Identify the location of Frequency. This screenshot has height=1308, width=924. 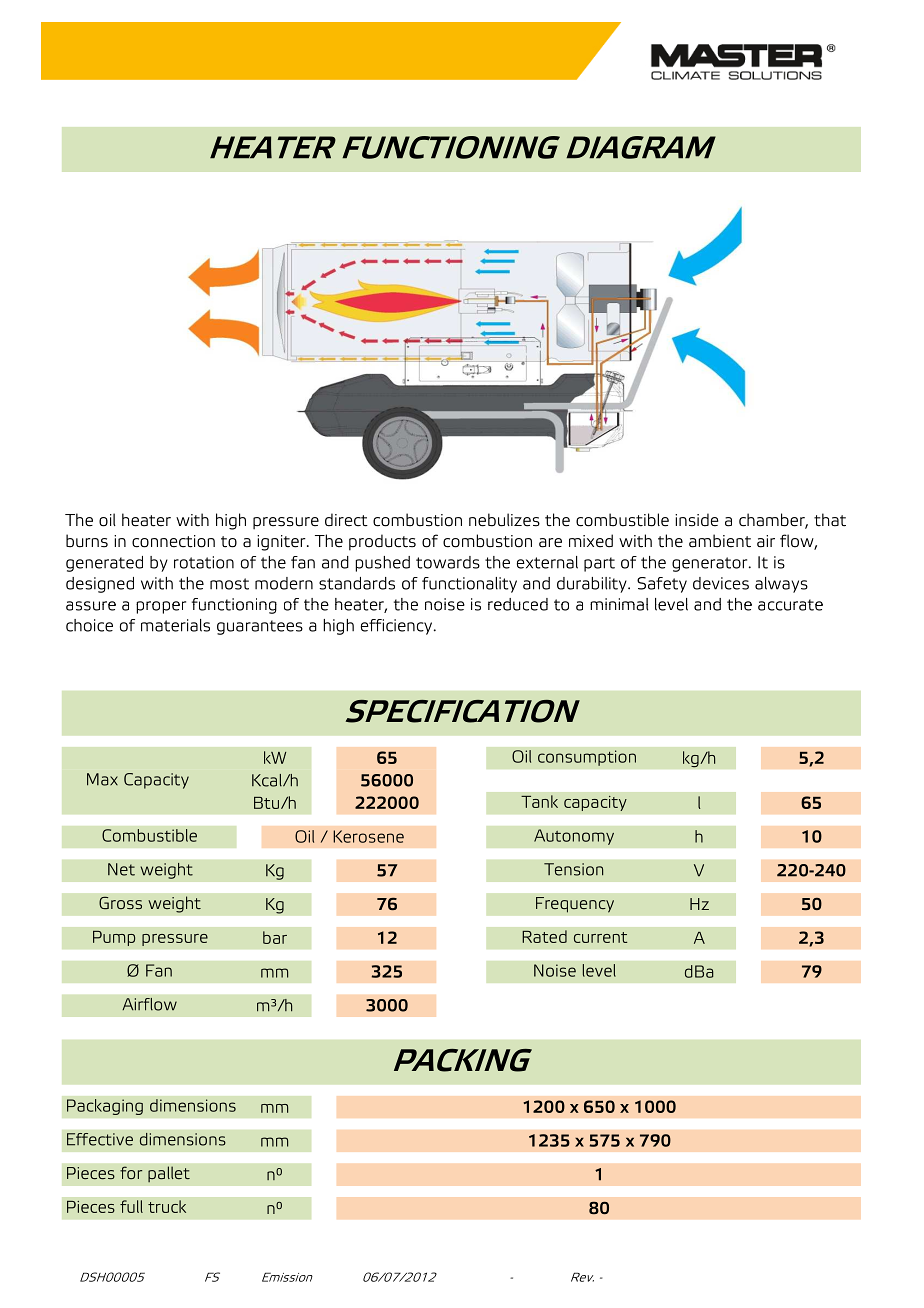
(575, 905).
